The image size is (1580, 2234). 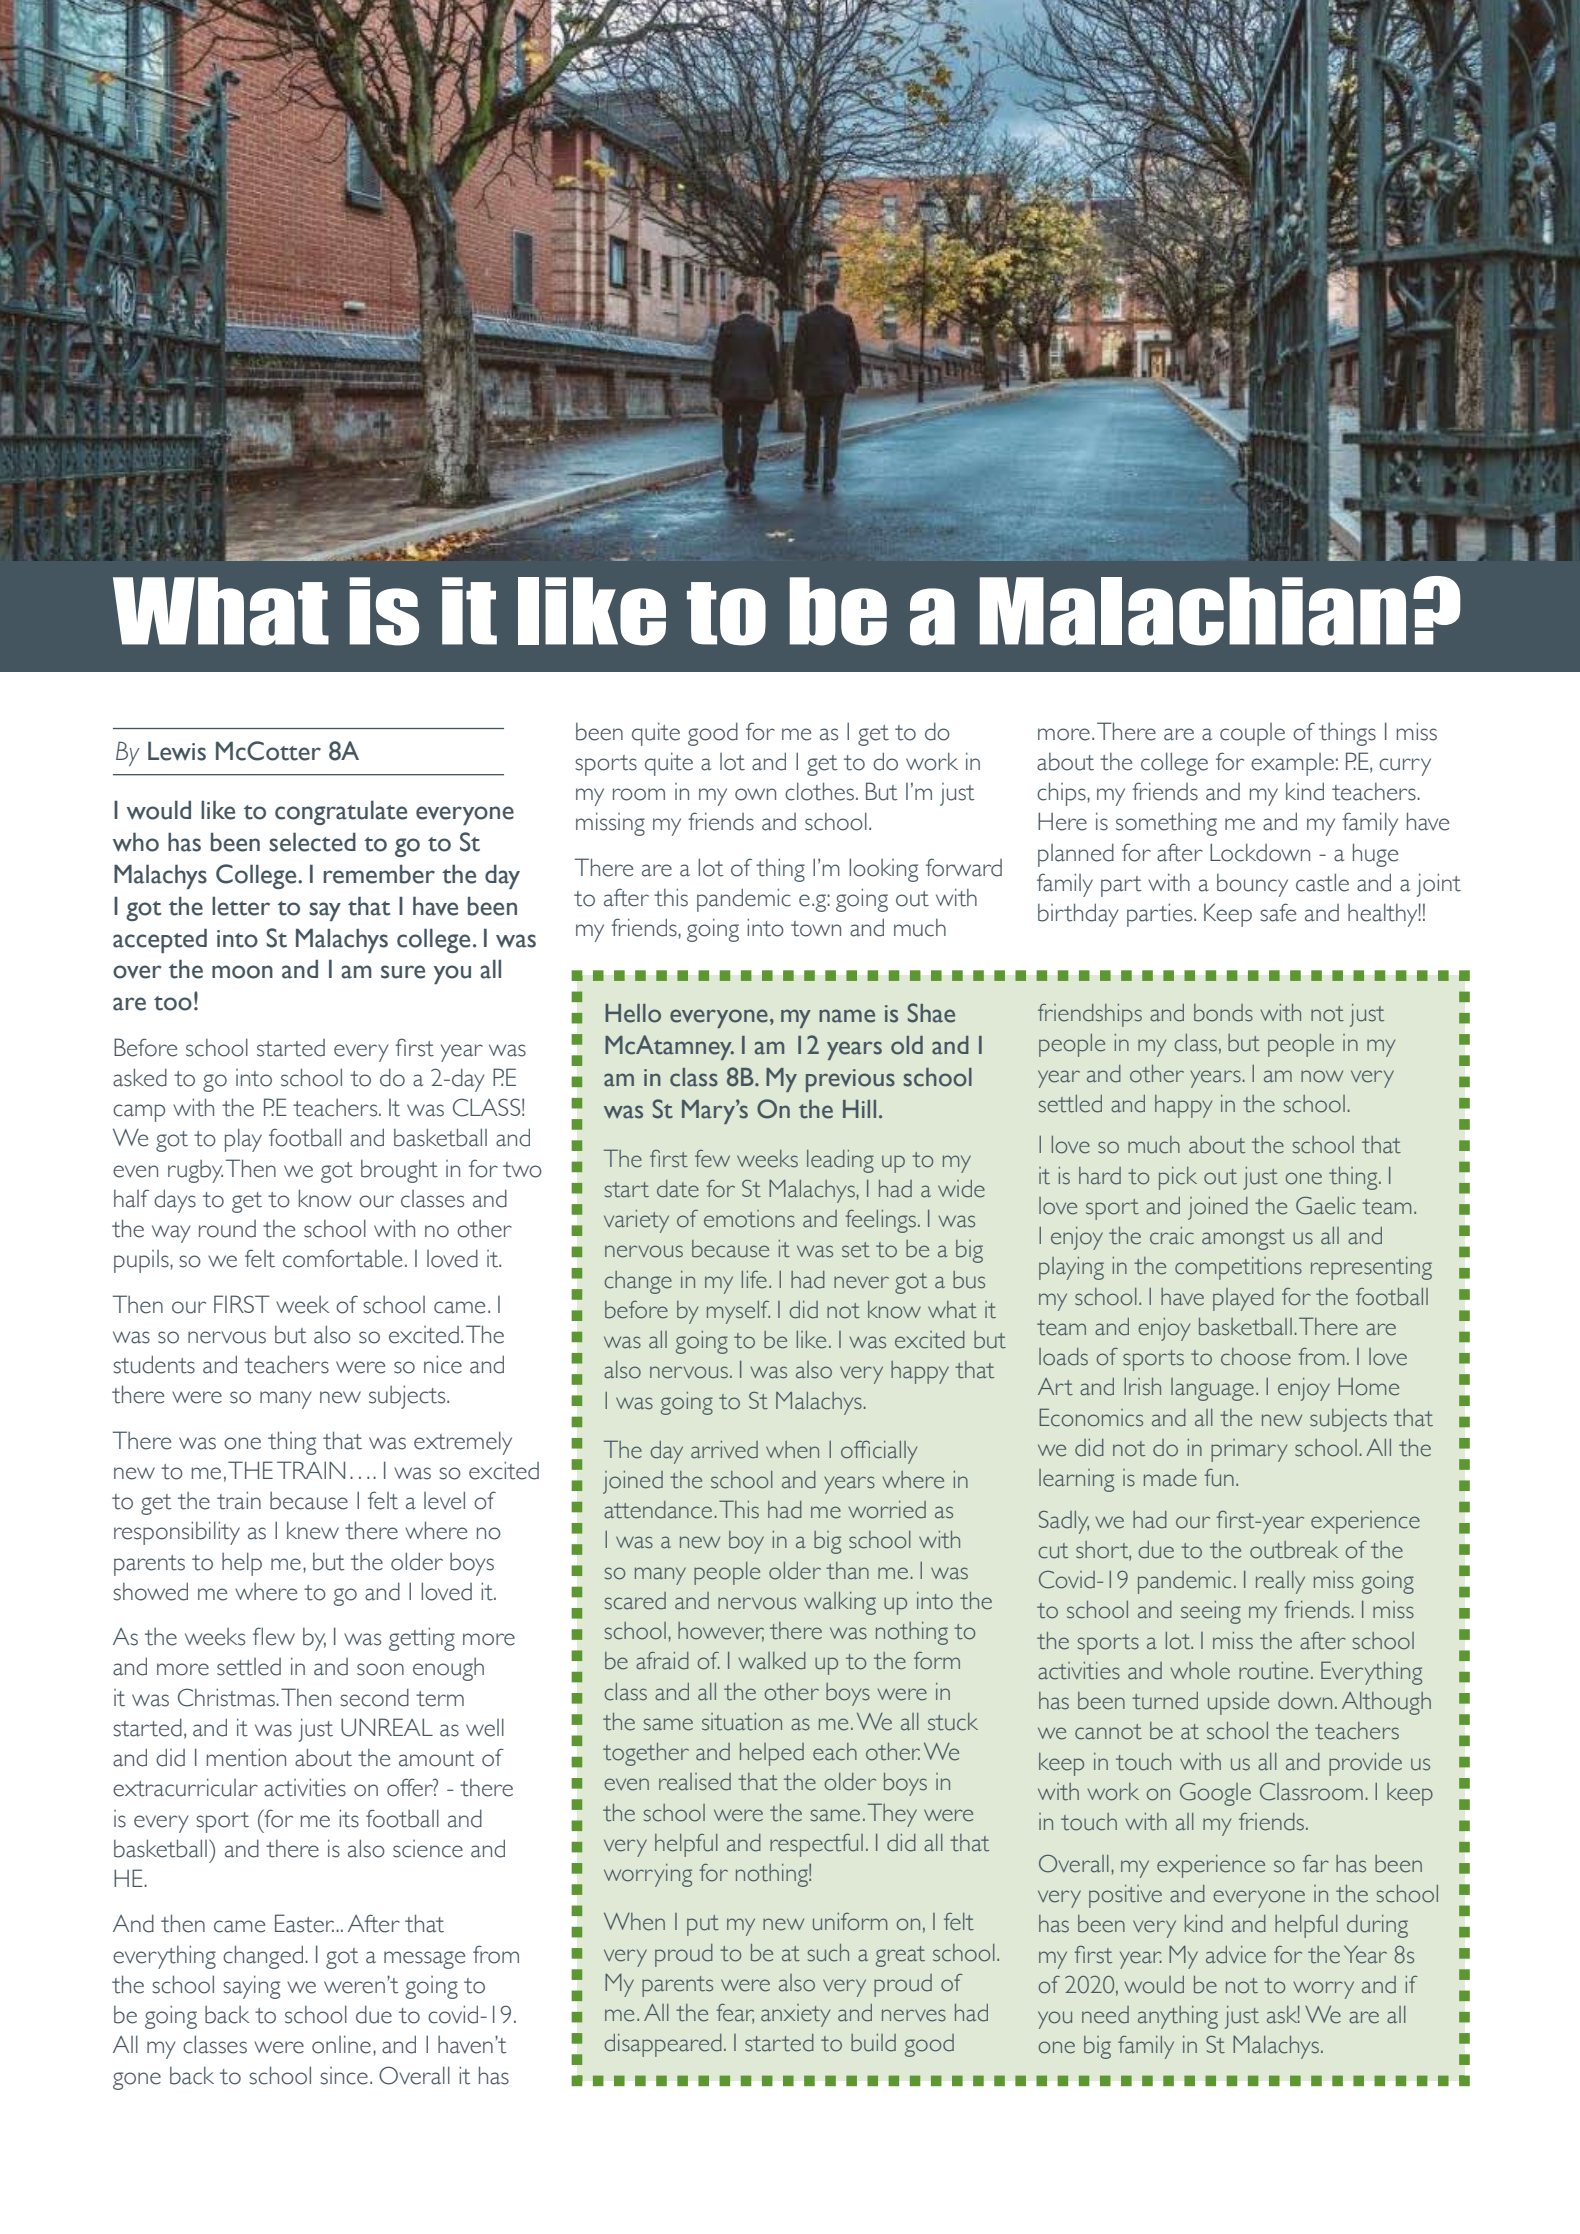 I want to click on students, so click(x=154, y=1364).
